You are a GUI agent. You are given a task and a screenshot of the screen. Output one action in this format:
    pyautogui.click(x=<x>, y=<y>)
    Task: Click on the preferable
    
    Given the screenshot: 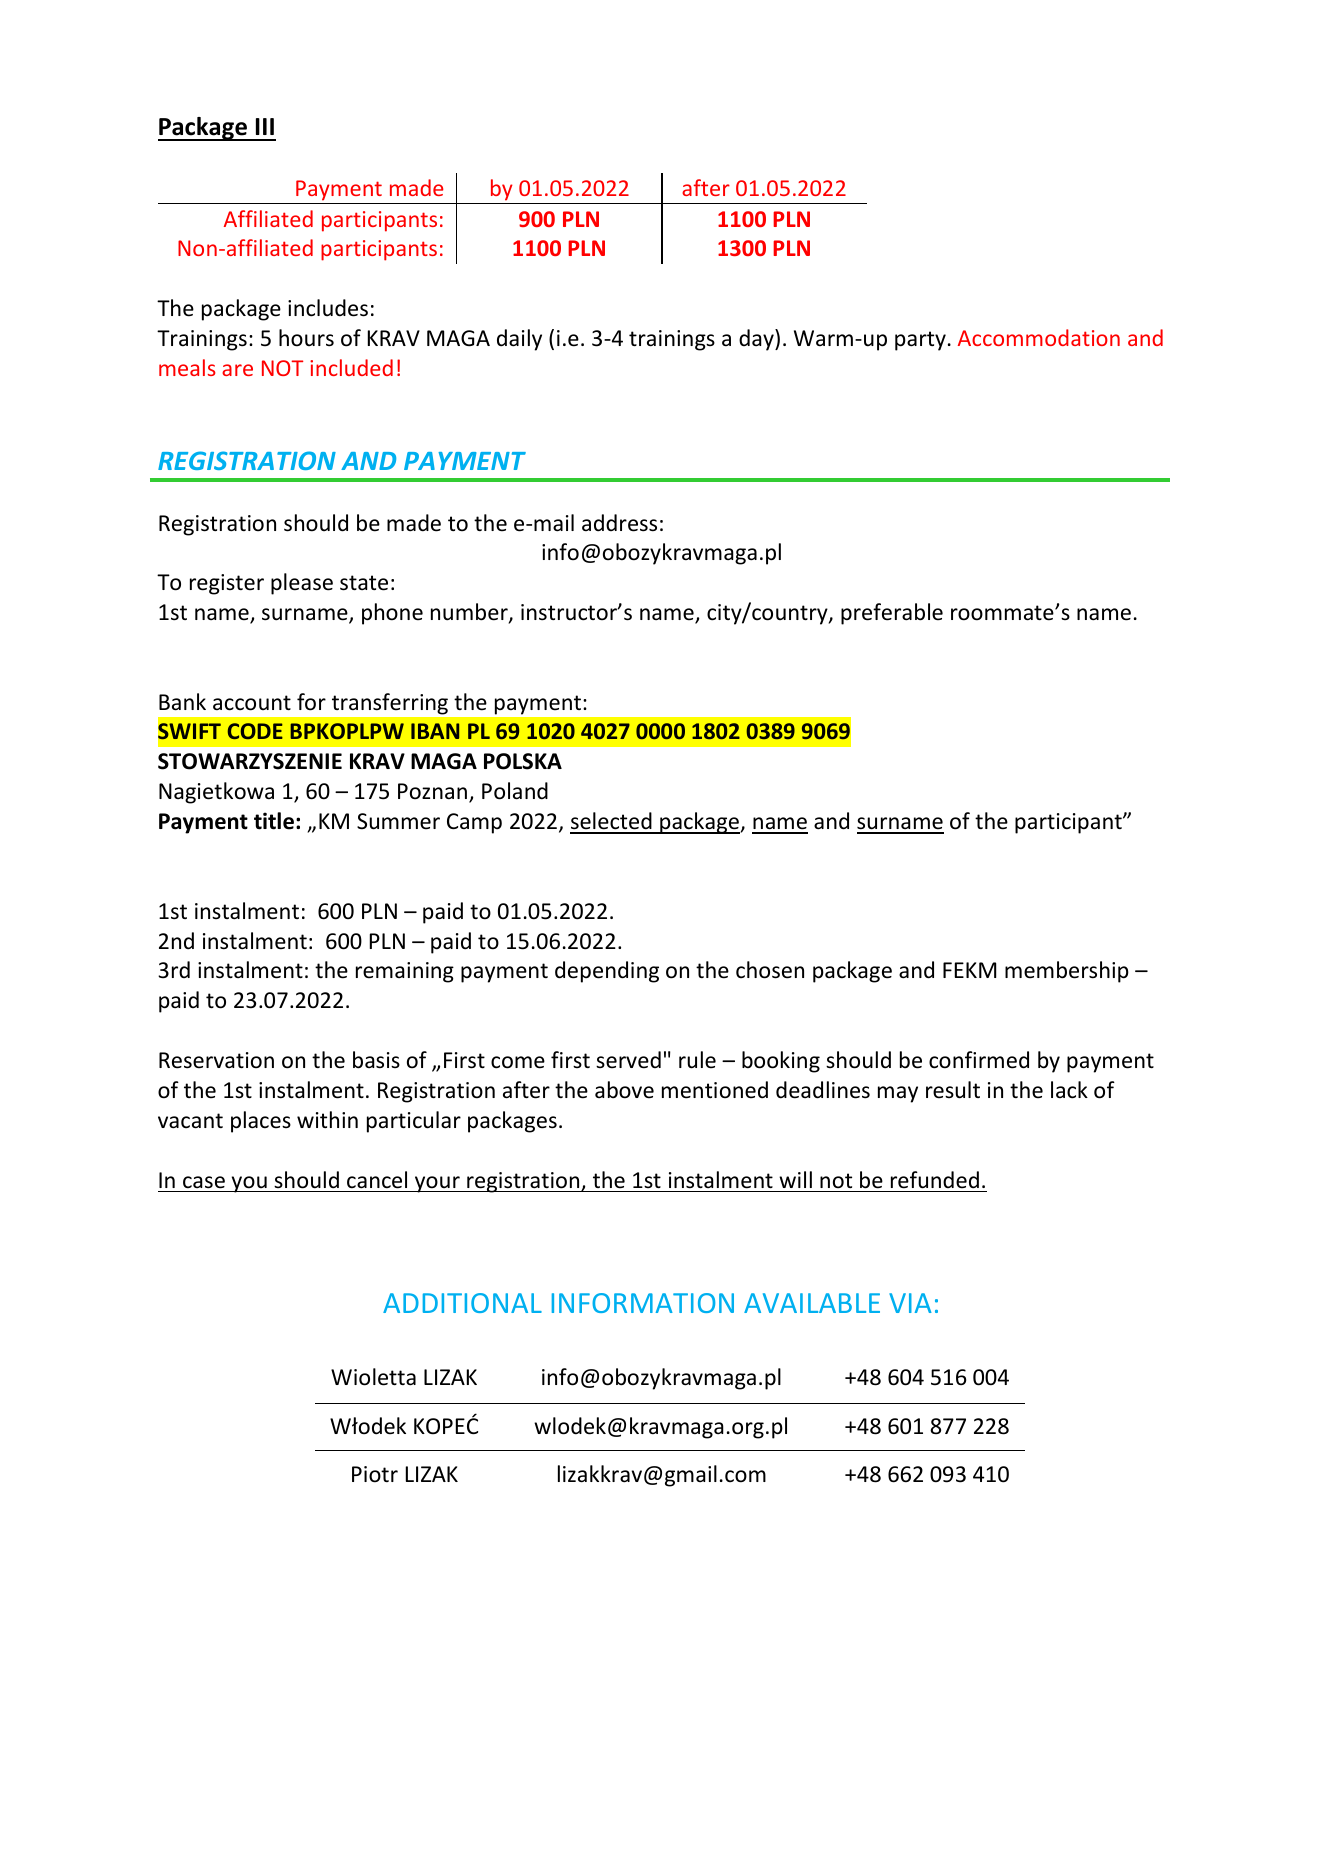 What is the action you would take?
    pyautogui.click(x=892, y=614)
